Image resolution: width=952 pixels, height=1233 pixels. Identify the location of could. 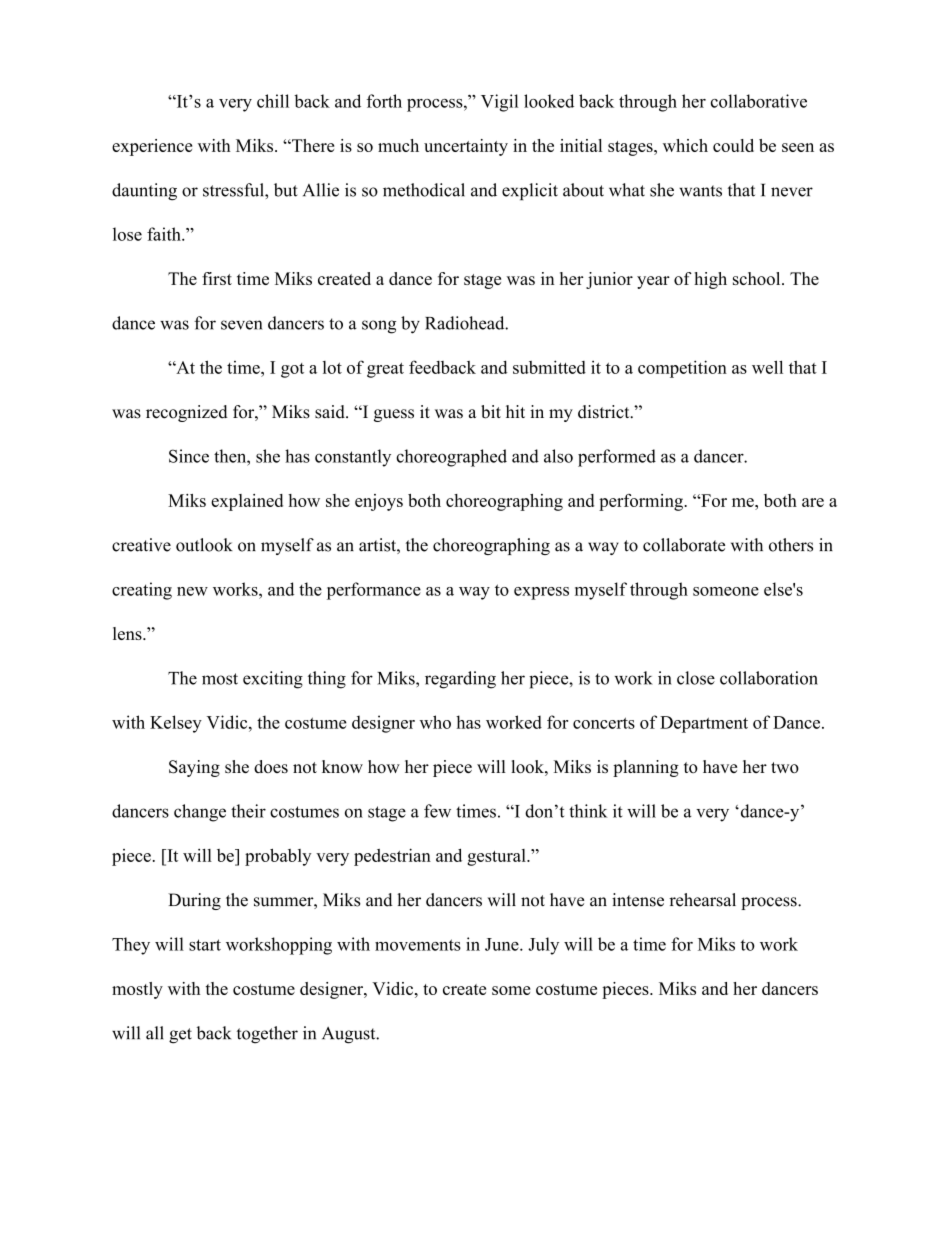
(733, 145).
